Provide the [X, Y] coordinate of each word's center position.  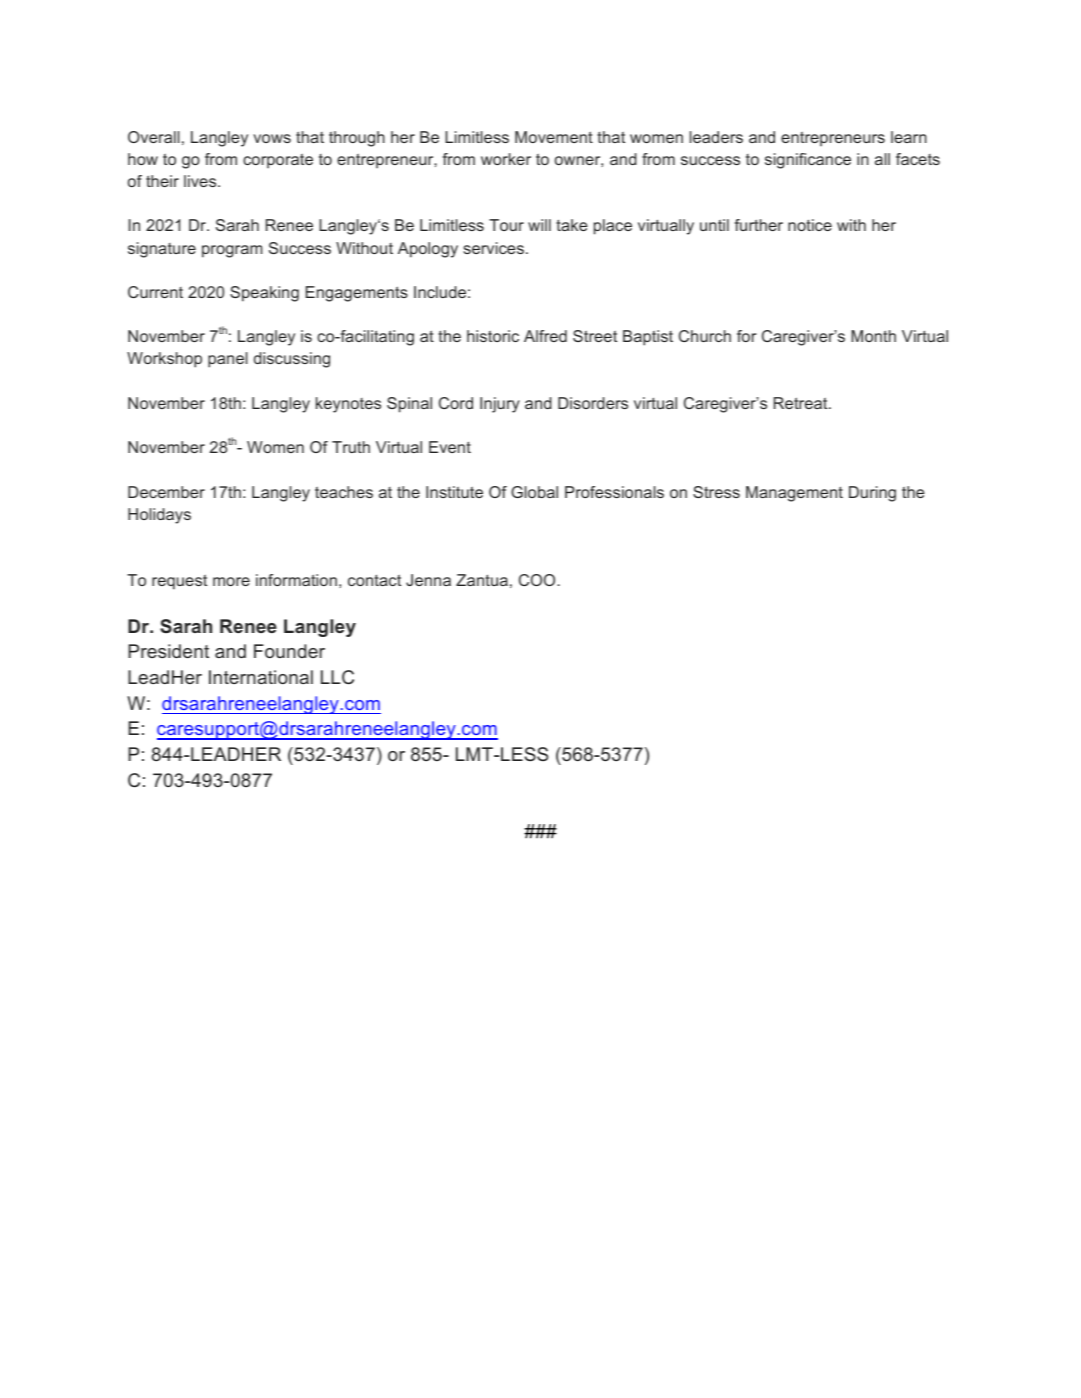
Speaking [264, 294]
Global [534, 492]
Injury [500, 405]
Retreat [802, 403]
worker [506, 159]
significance [808, 161]
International [261, 677]
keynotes [348, 405]
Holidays [159, 516]
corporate [278, 161]
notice [810, 225]
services [493, 248]
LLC [337, 677]
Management [794, 494]
